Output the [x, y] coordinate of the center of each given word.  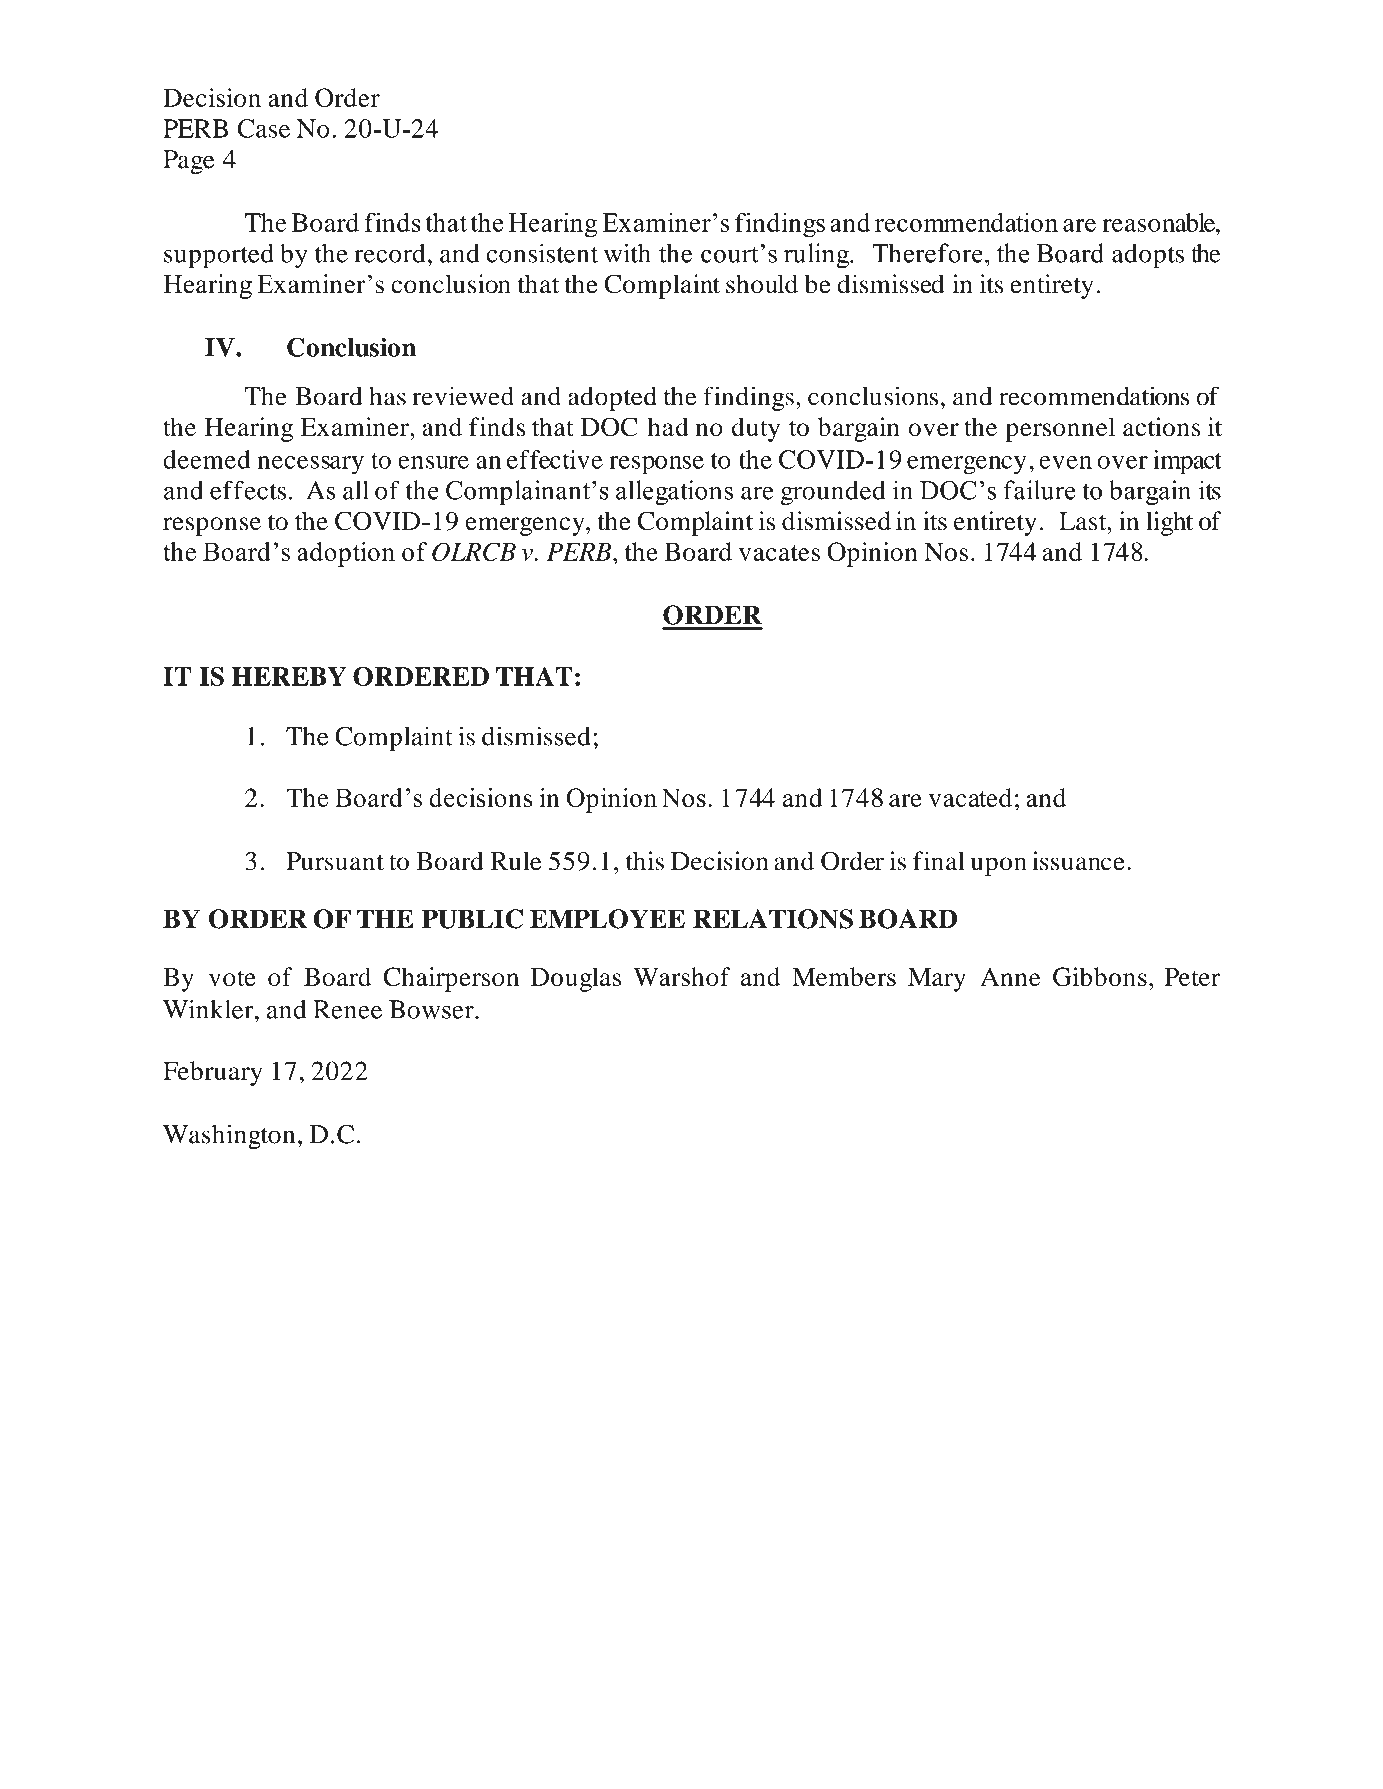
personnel [1060, 429]
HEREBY [289, 676]
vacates [779, 553]
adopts [1148, 256]
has [387, 396]
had [668, 427]
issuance [1078, 861]
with [627, 253]
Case [263, 128]
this [645, 861]
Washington [229, 1136]
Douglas [576, 979]
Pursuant [335, 861]
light [1169, 523]
